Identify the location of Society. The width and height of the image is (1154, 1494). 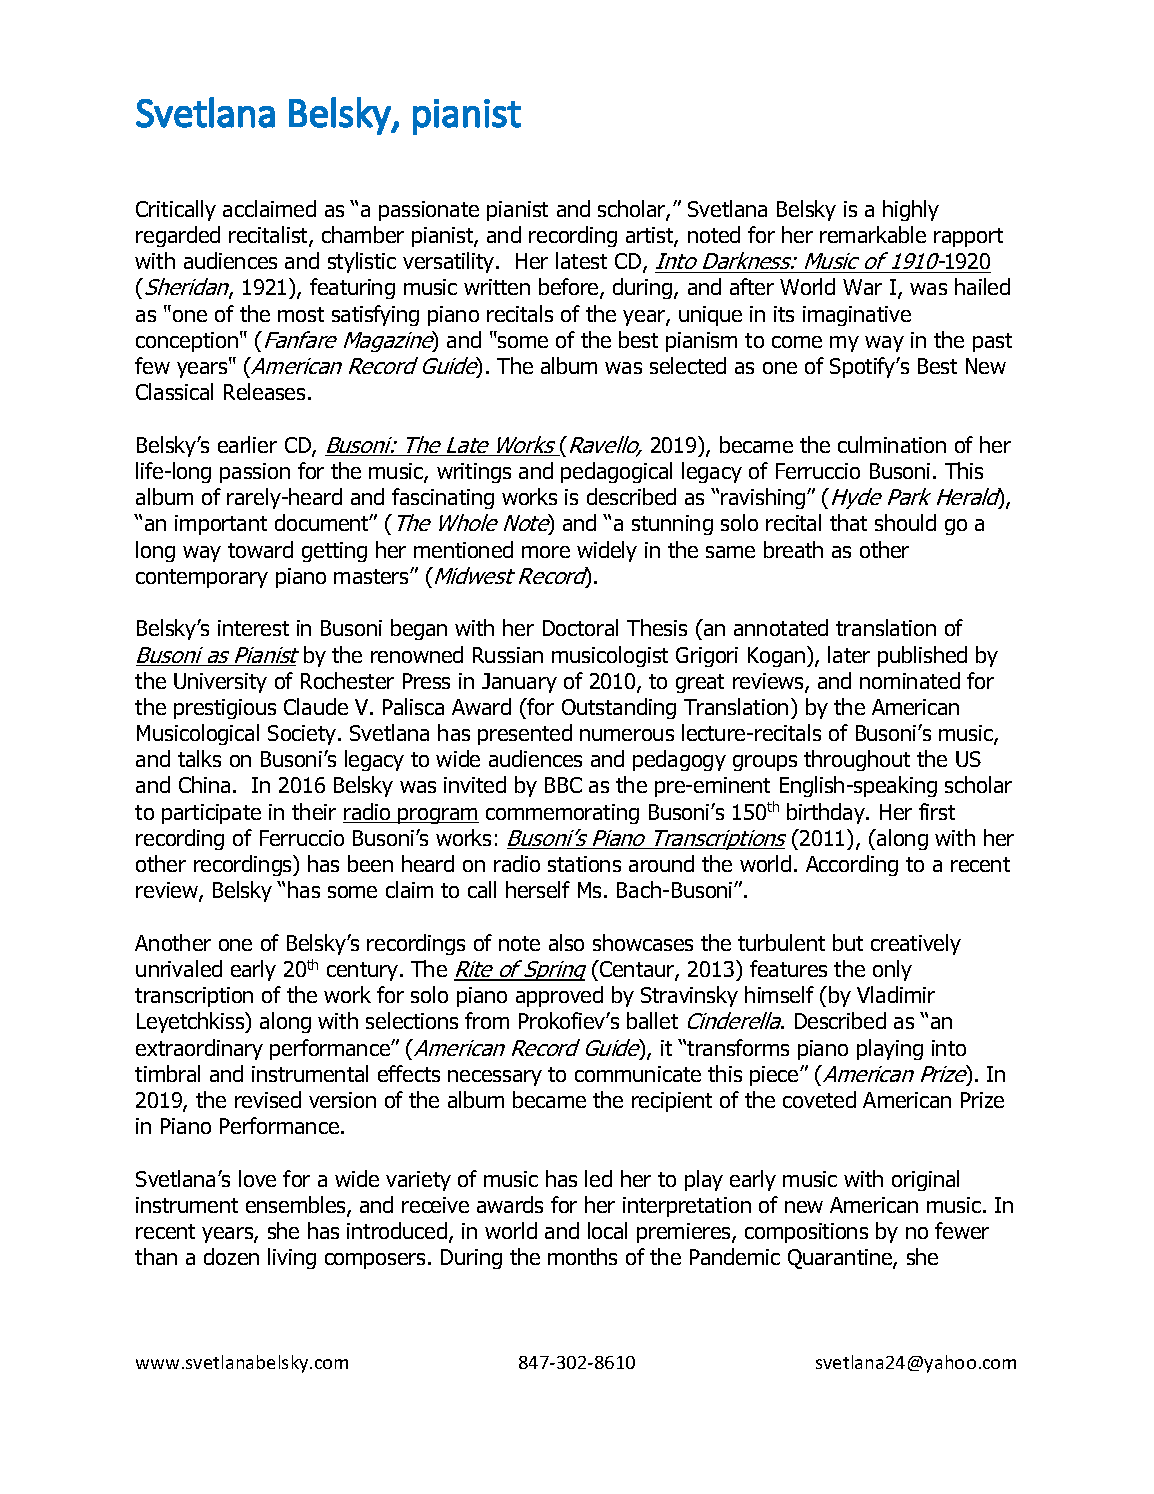
(303, 735).
